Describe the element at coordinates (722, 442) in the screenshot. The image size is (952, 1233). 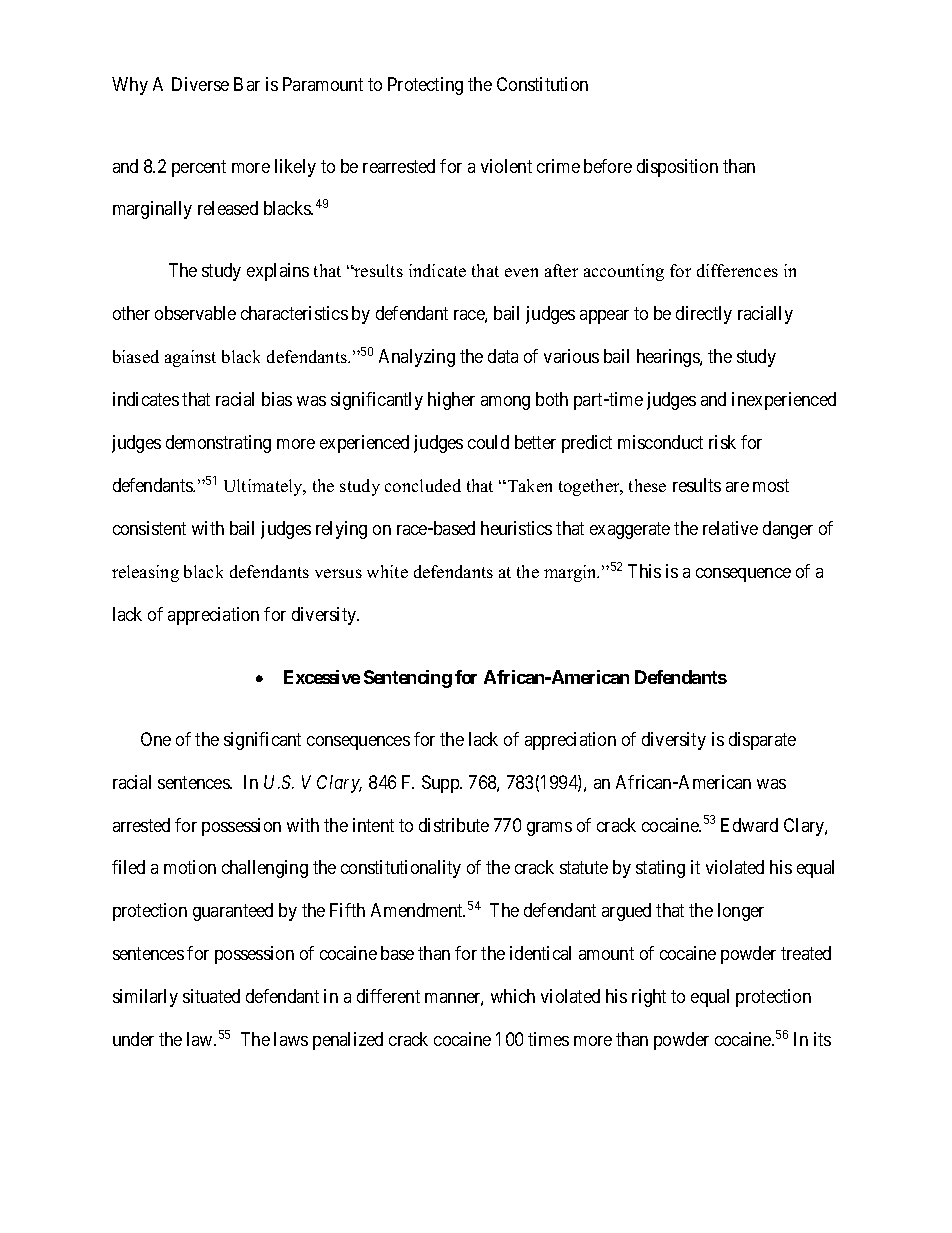
I see `risk` at that location.
